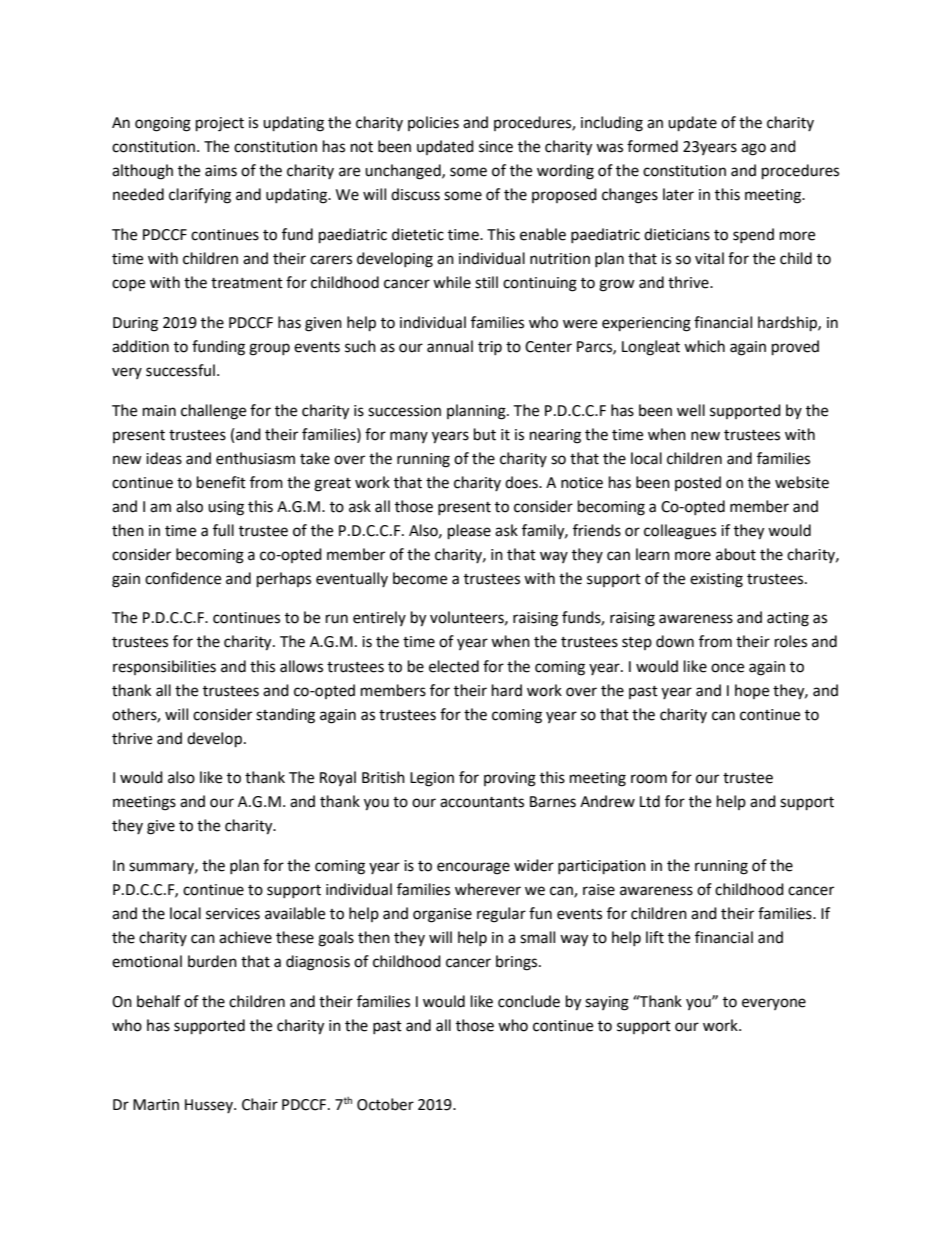 Image resolution: width=952 pixels, height=1233 pixels. What do you see at coordinates (233, 914) in the image?
I see `services` at bounding box center [233, 914].
